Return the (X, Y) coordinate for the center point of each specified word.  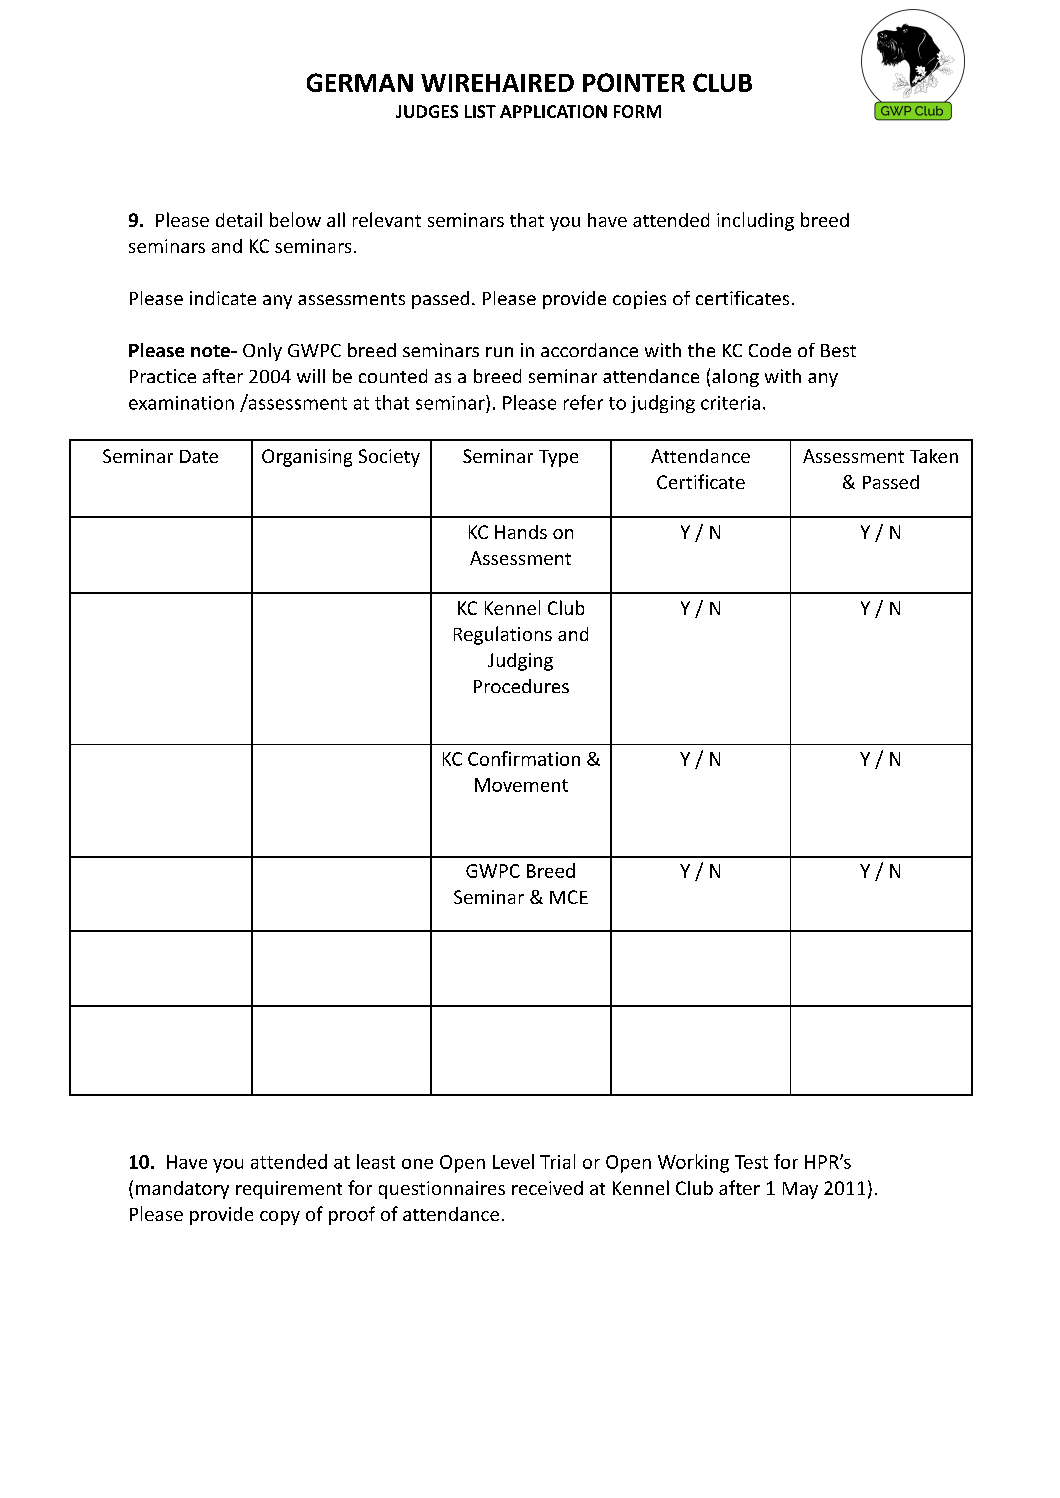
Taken (934, 456)
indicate (223, 298)
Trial (557, 1161)
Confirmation (524, 758)
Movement (521, 785)
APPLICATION (553, 111)
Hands (521, 532)
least (376, 1161)
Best (838, 350)
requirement (289, 1190)
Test (751, 1162)
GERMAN (360, 82)
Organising (307, 458)
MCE (569, 897)
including (755, 221)
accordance (589, 350)
